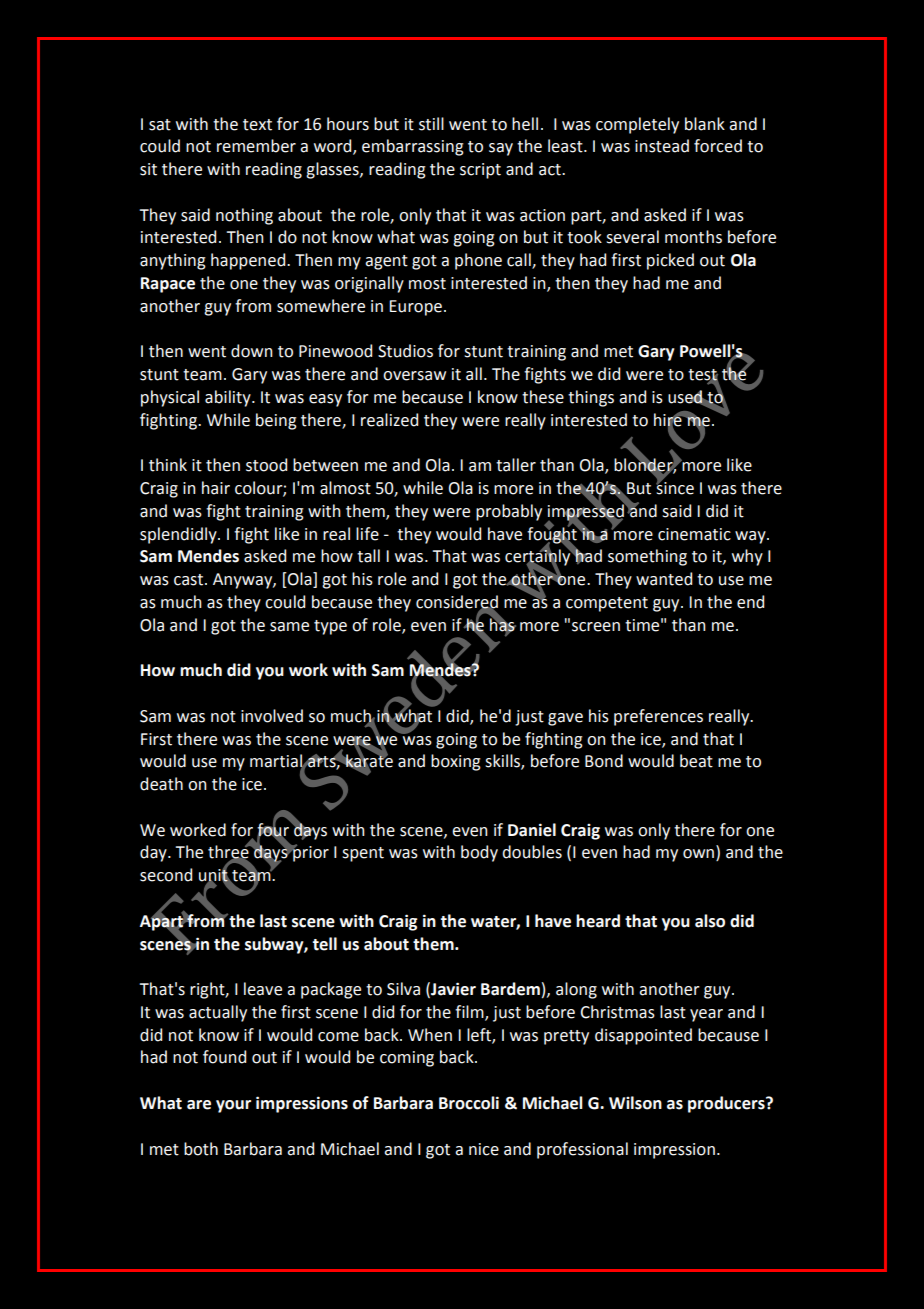 The width and height of the screenshot is (924, 1309). Describe the element at coordinates (509, 512) in the screenshot. I see `probably` at that location.
